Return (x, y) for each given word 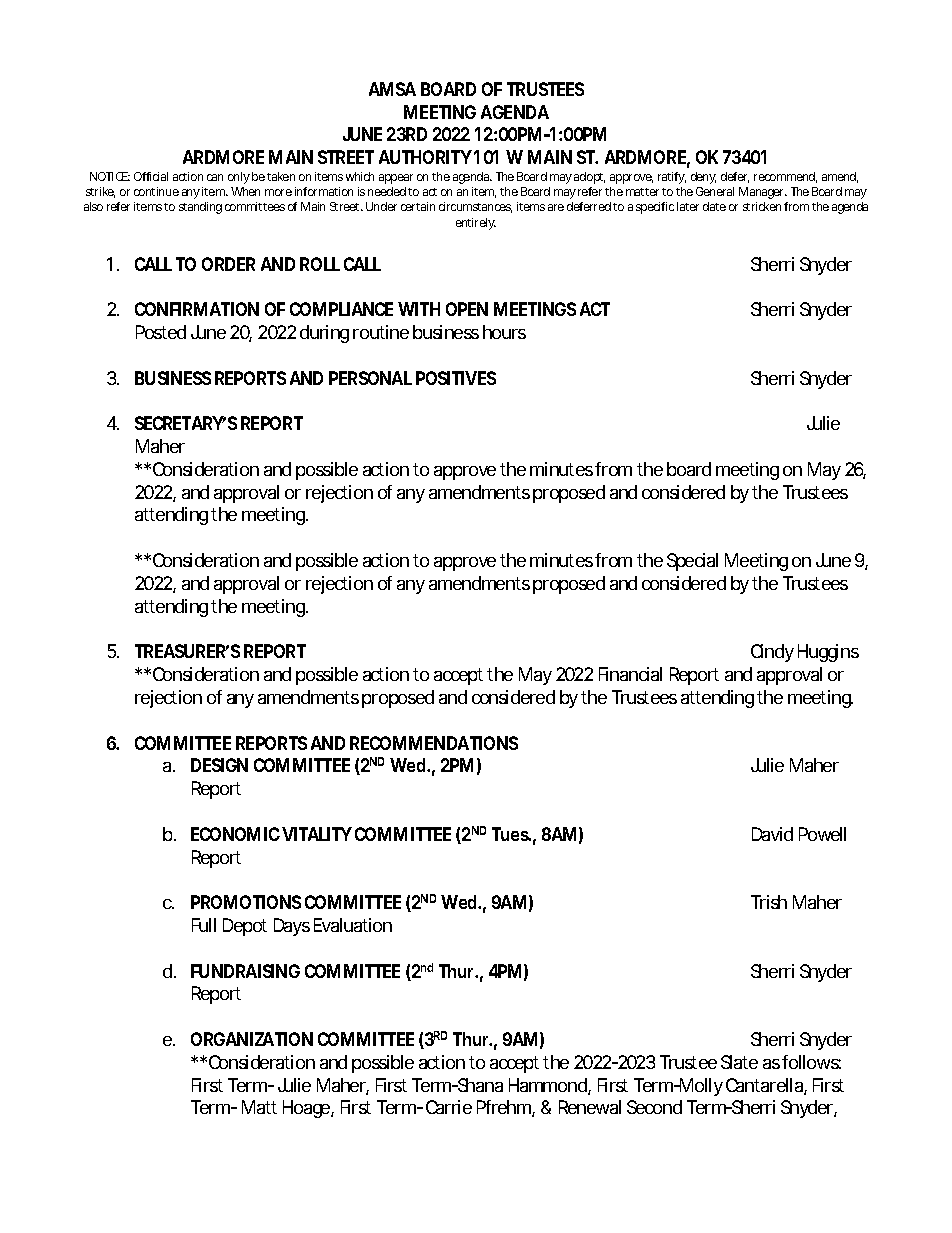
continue (156, 191)
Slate (739, 1062)
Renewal (590, 1107)
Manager (763, 193)
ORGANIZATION (252, 1039)
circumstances (475, 207)
